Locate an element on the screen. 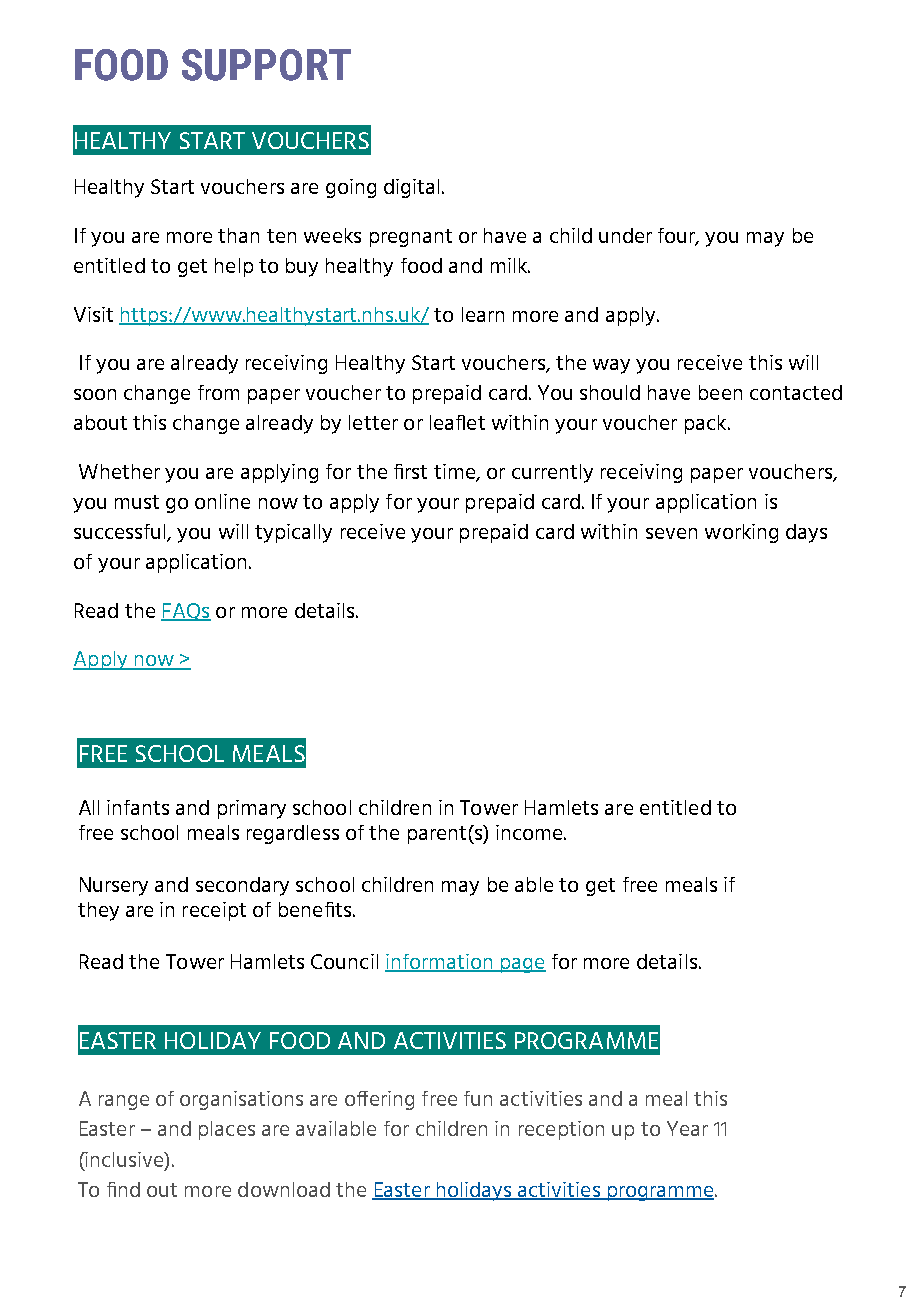  fun is located at coordinates (478, 1098).
